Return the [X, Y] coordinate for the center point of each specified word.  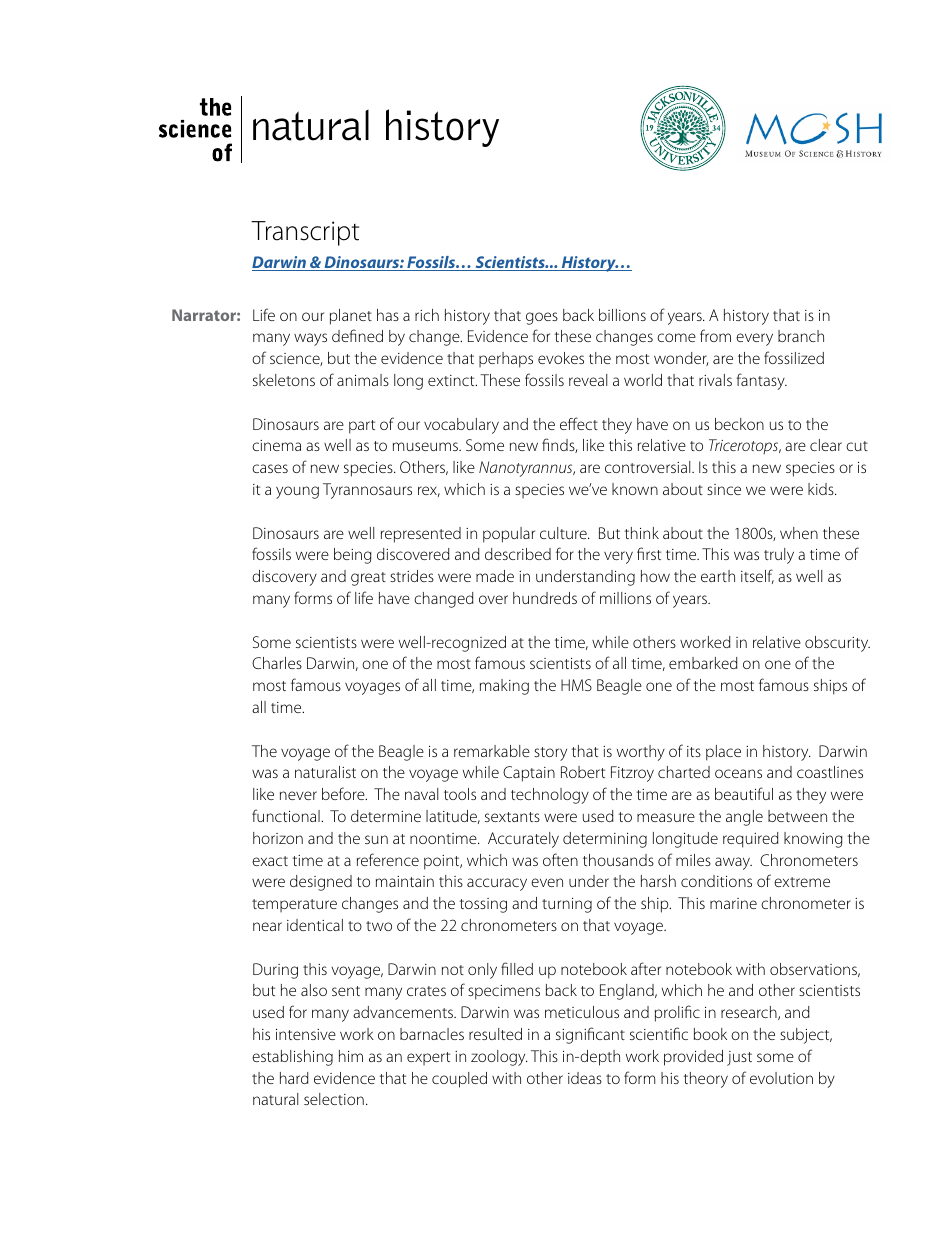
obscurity [837, 644]
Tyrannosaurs [367, 491]
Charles [277, 663]
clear [826, 445]
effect [579, 423]
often [560, 859]
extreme [802, 882]
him [351, 1056]
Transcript [305, 233]
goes [542, 318]
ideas [585, 1078]
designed [321, 883]
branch [801, 336]
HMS [576, 685]
